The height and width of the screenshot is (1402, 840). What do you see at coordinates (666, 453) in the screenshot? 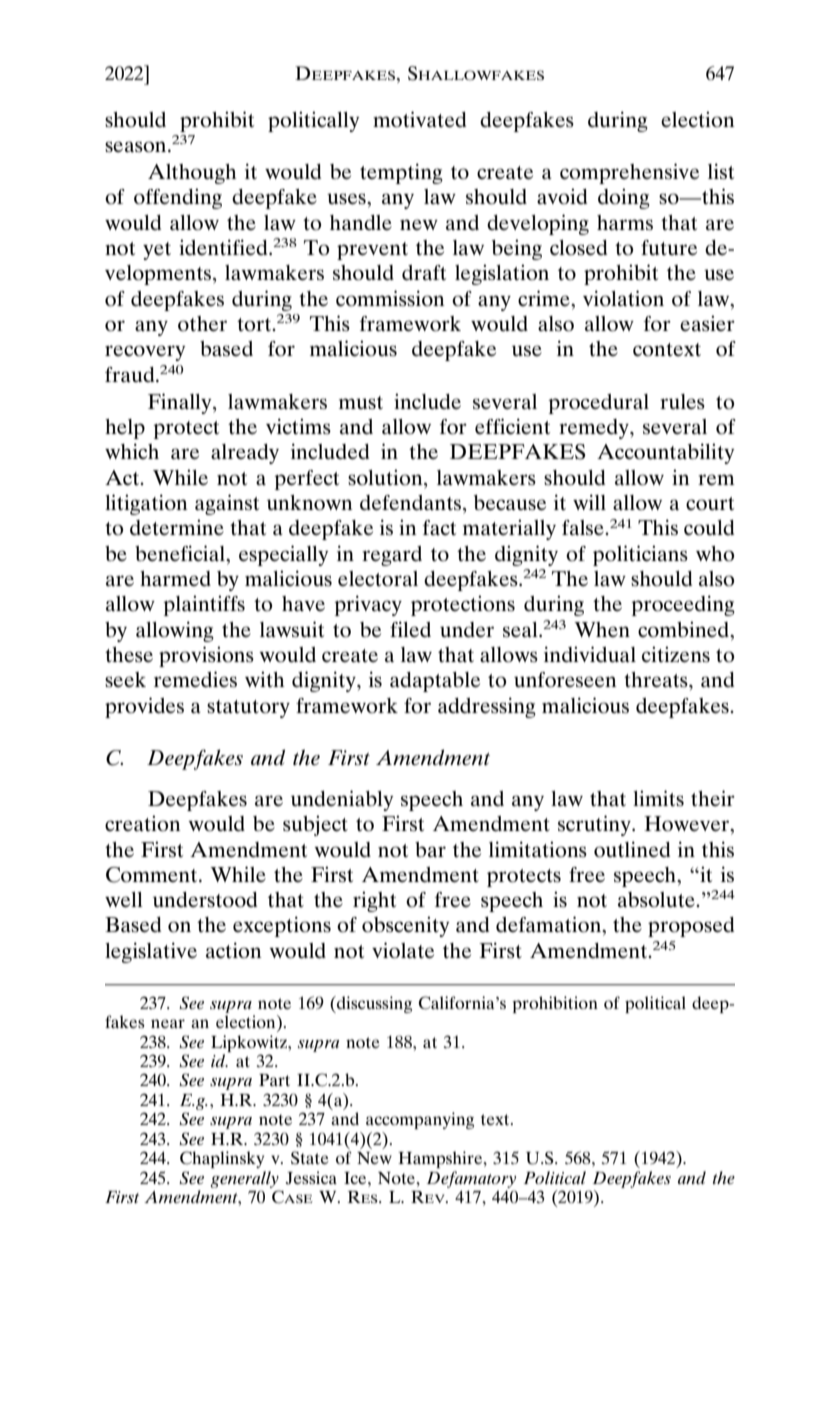
I see `Accountability` at bounding box center [666, 453].
